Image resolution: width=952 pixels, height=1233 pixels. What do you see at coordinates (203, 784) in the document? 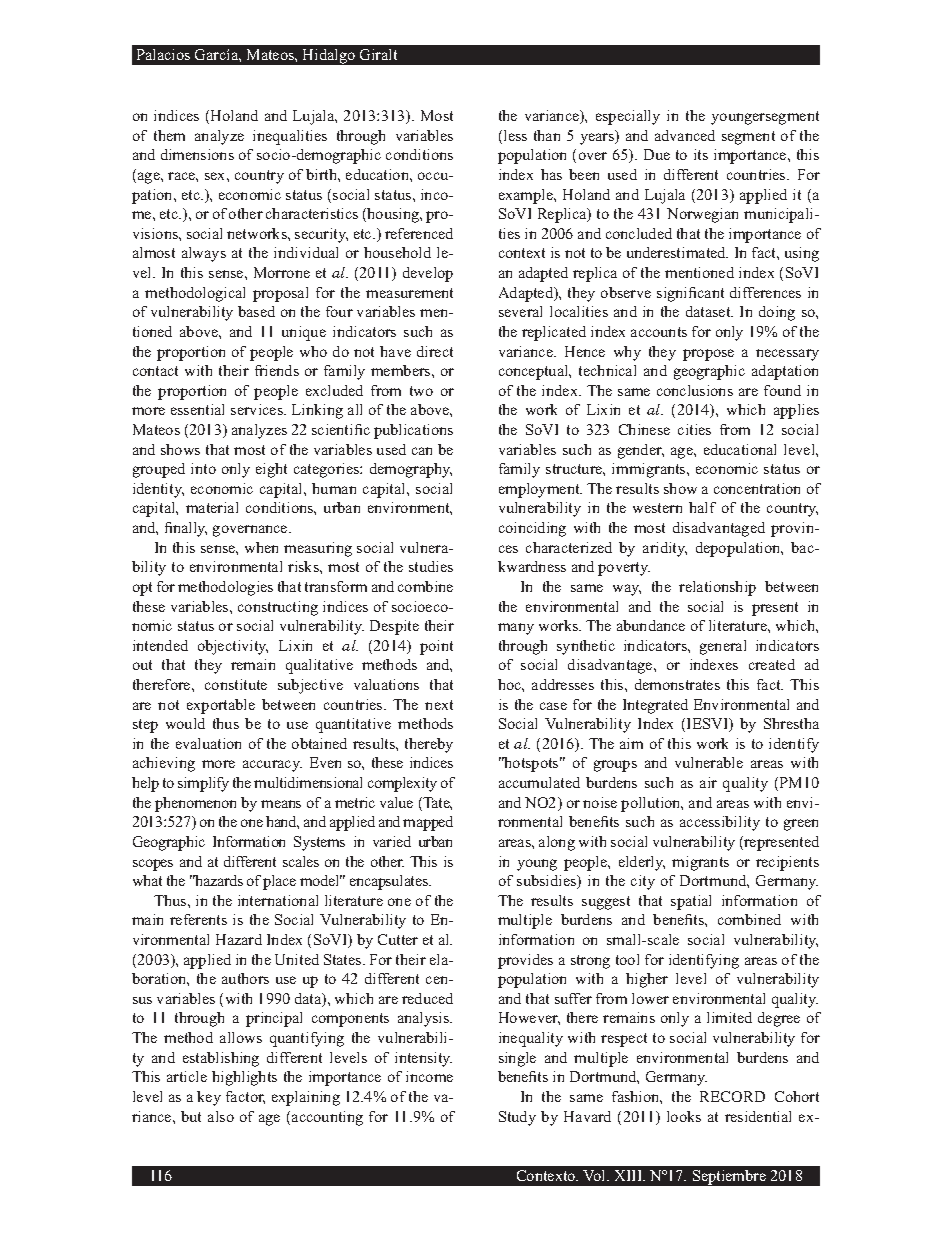
I see `simplify` at bounding box center [203, 784].
